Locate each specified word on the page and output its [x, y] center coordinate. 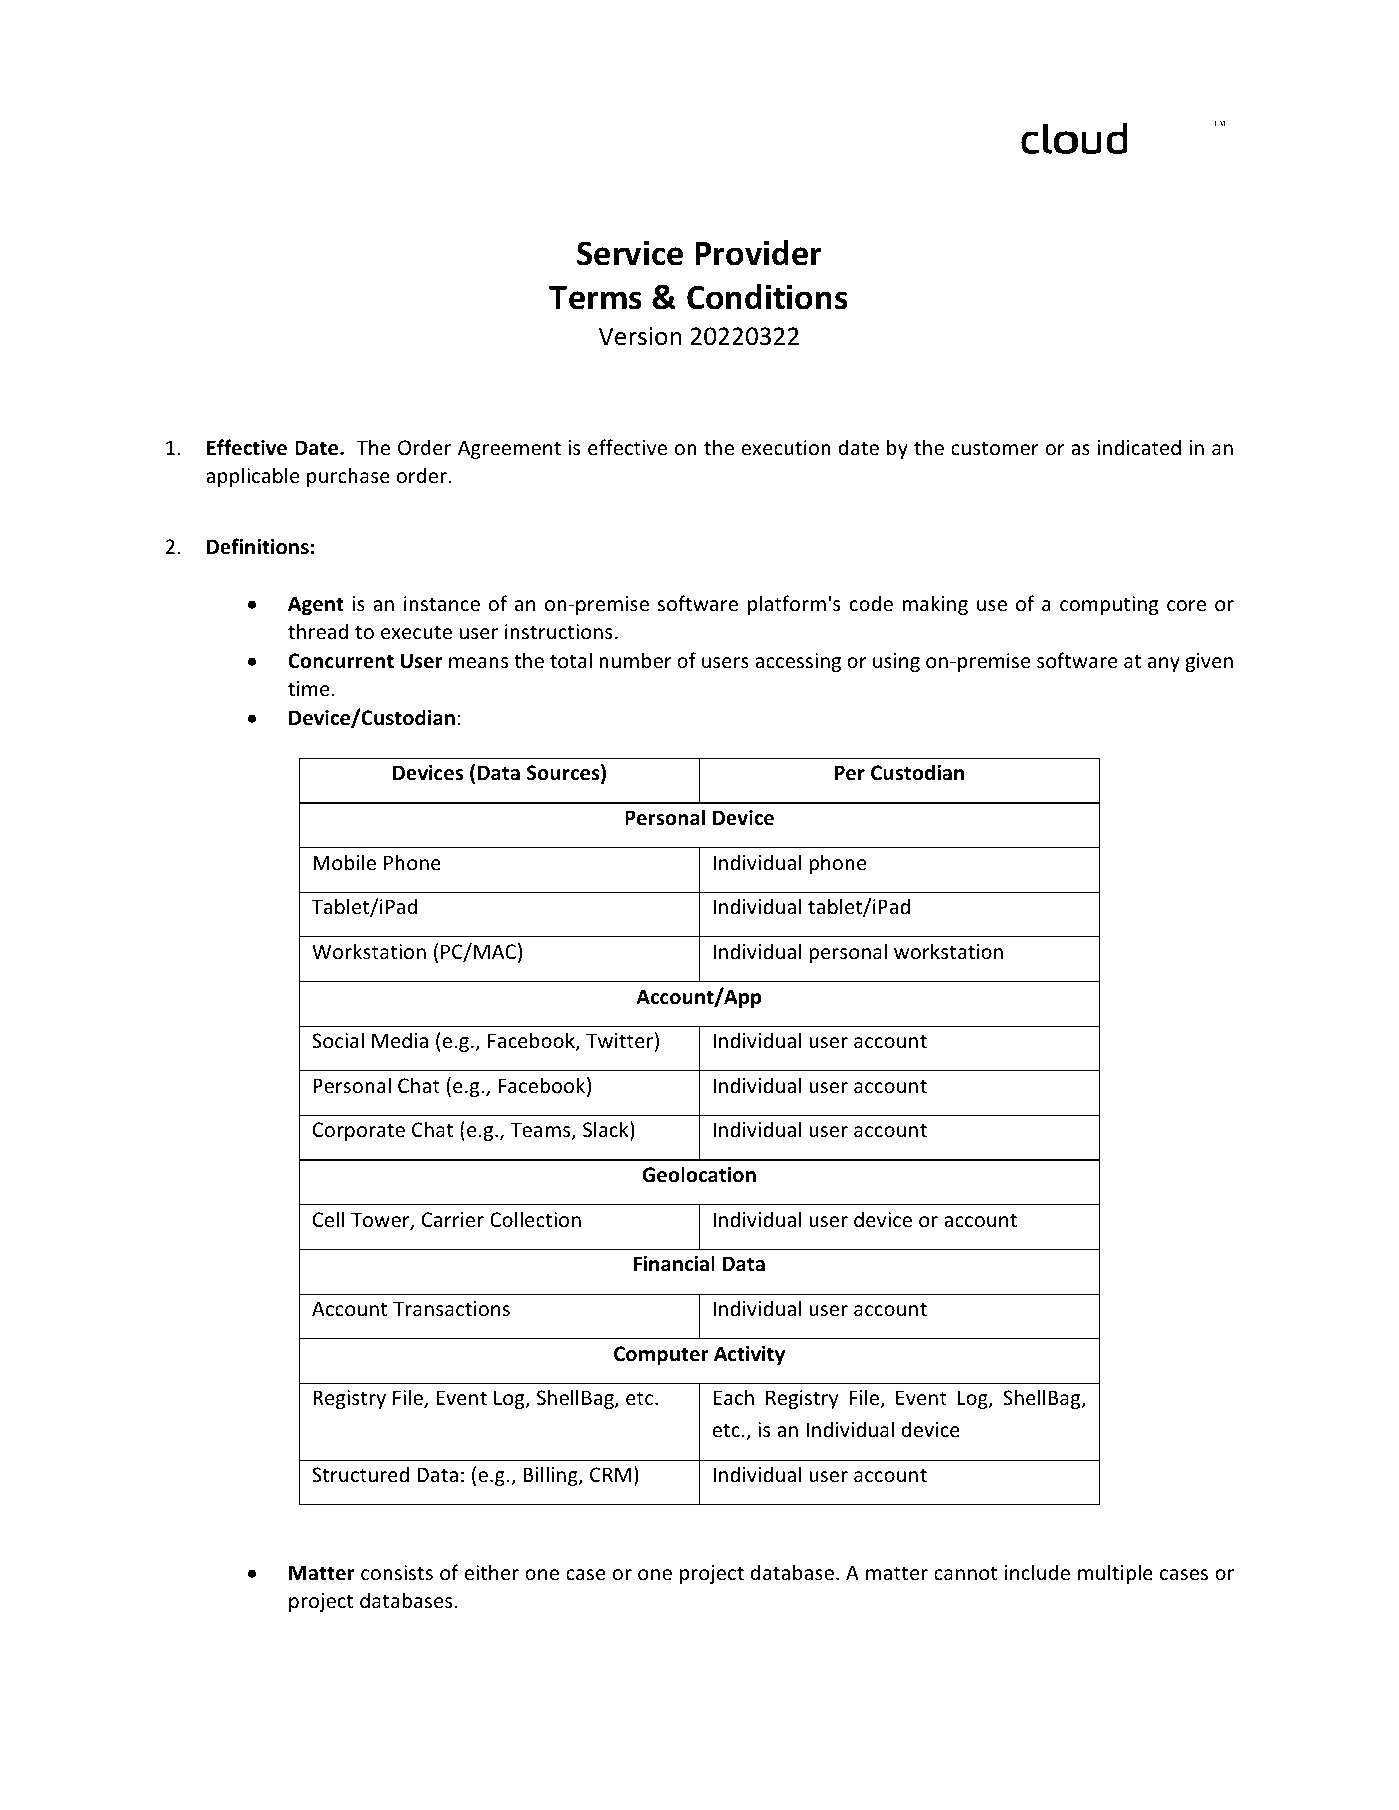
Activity [749, 1355]
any [1164, 664]
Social [338, 1040]
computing [1109, 605]
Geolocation [699, 1174]
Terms [595, 298]
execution [786, 448]
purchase [348, 477]
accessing [798, 662]
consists [397, 1573]
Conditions [767, 297]
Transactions [451, 1309]
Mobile [344, 862]
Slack [607, 1130]
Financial [674, 1263]
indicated [1139, 447]
